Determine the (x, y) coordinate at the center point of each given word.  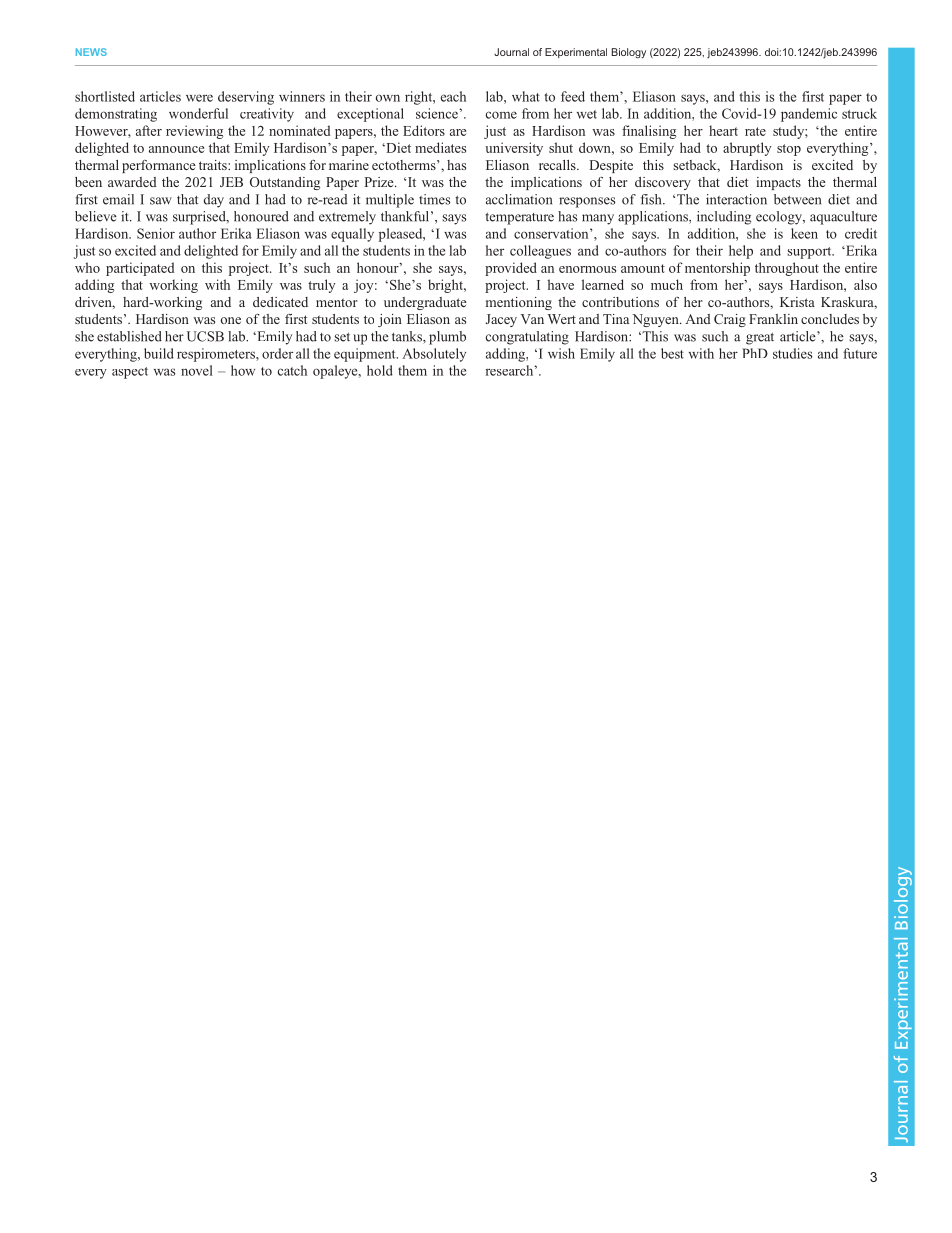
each (453, 96)
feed (573, 96)
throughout (787, 269)
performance (159, 166)
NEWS (91, 52)
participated (140, 269)
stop (789, 150)
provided (511, 269)
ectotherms (405, 165)
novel (197, 370)
